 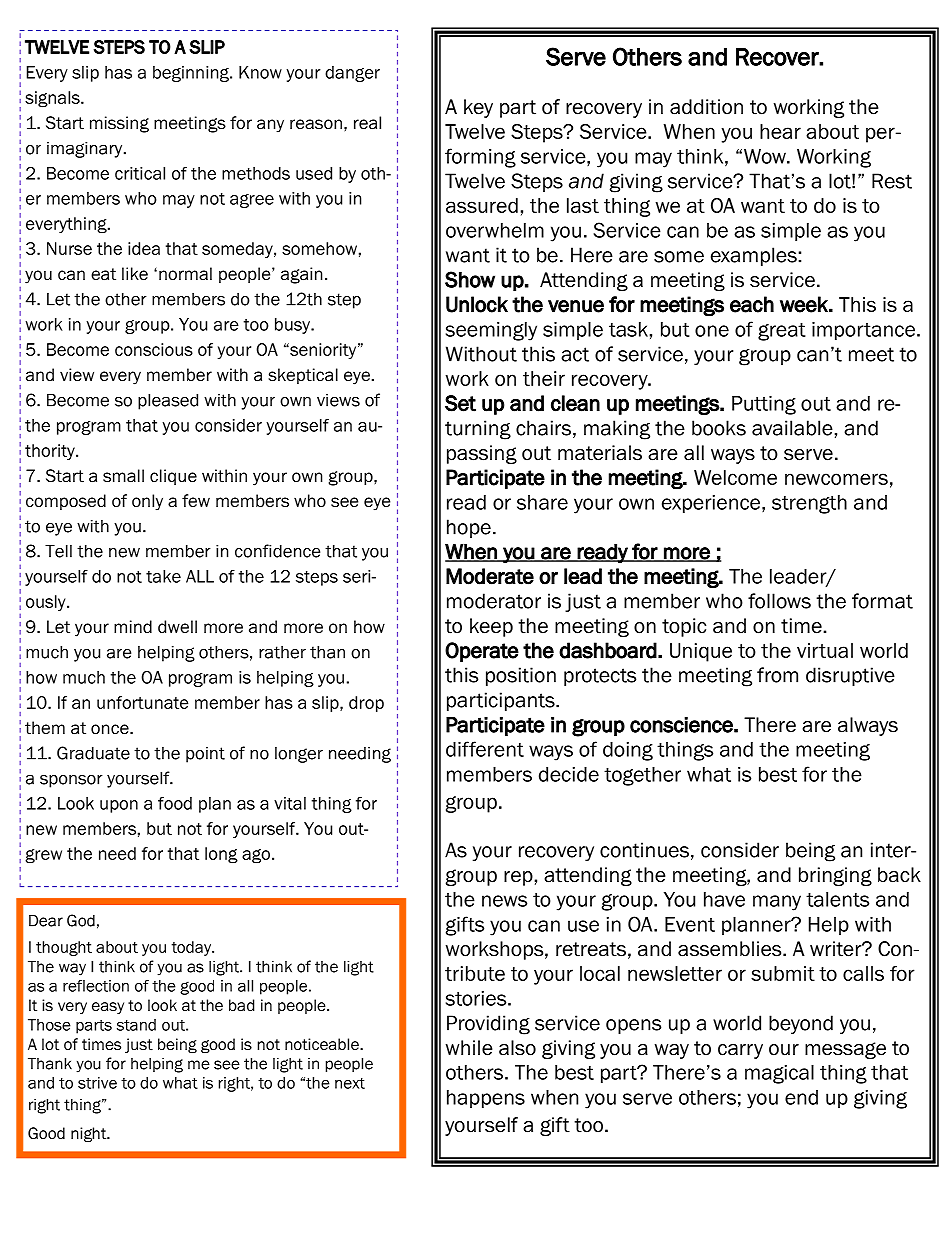 What do you see at coordinates (486, 1099) in the page?
I see `happens` at bounding box center [486, 1099].
